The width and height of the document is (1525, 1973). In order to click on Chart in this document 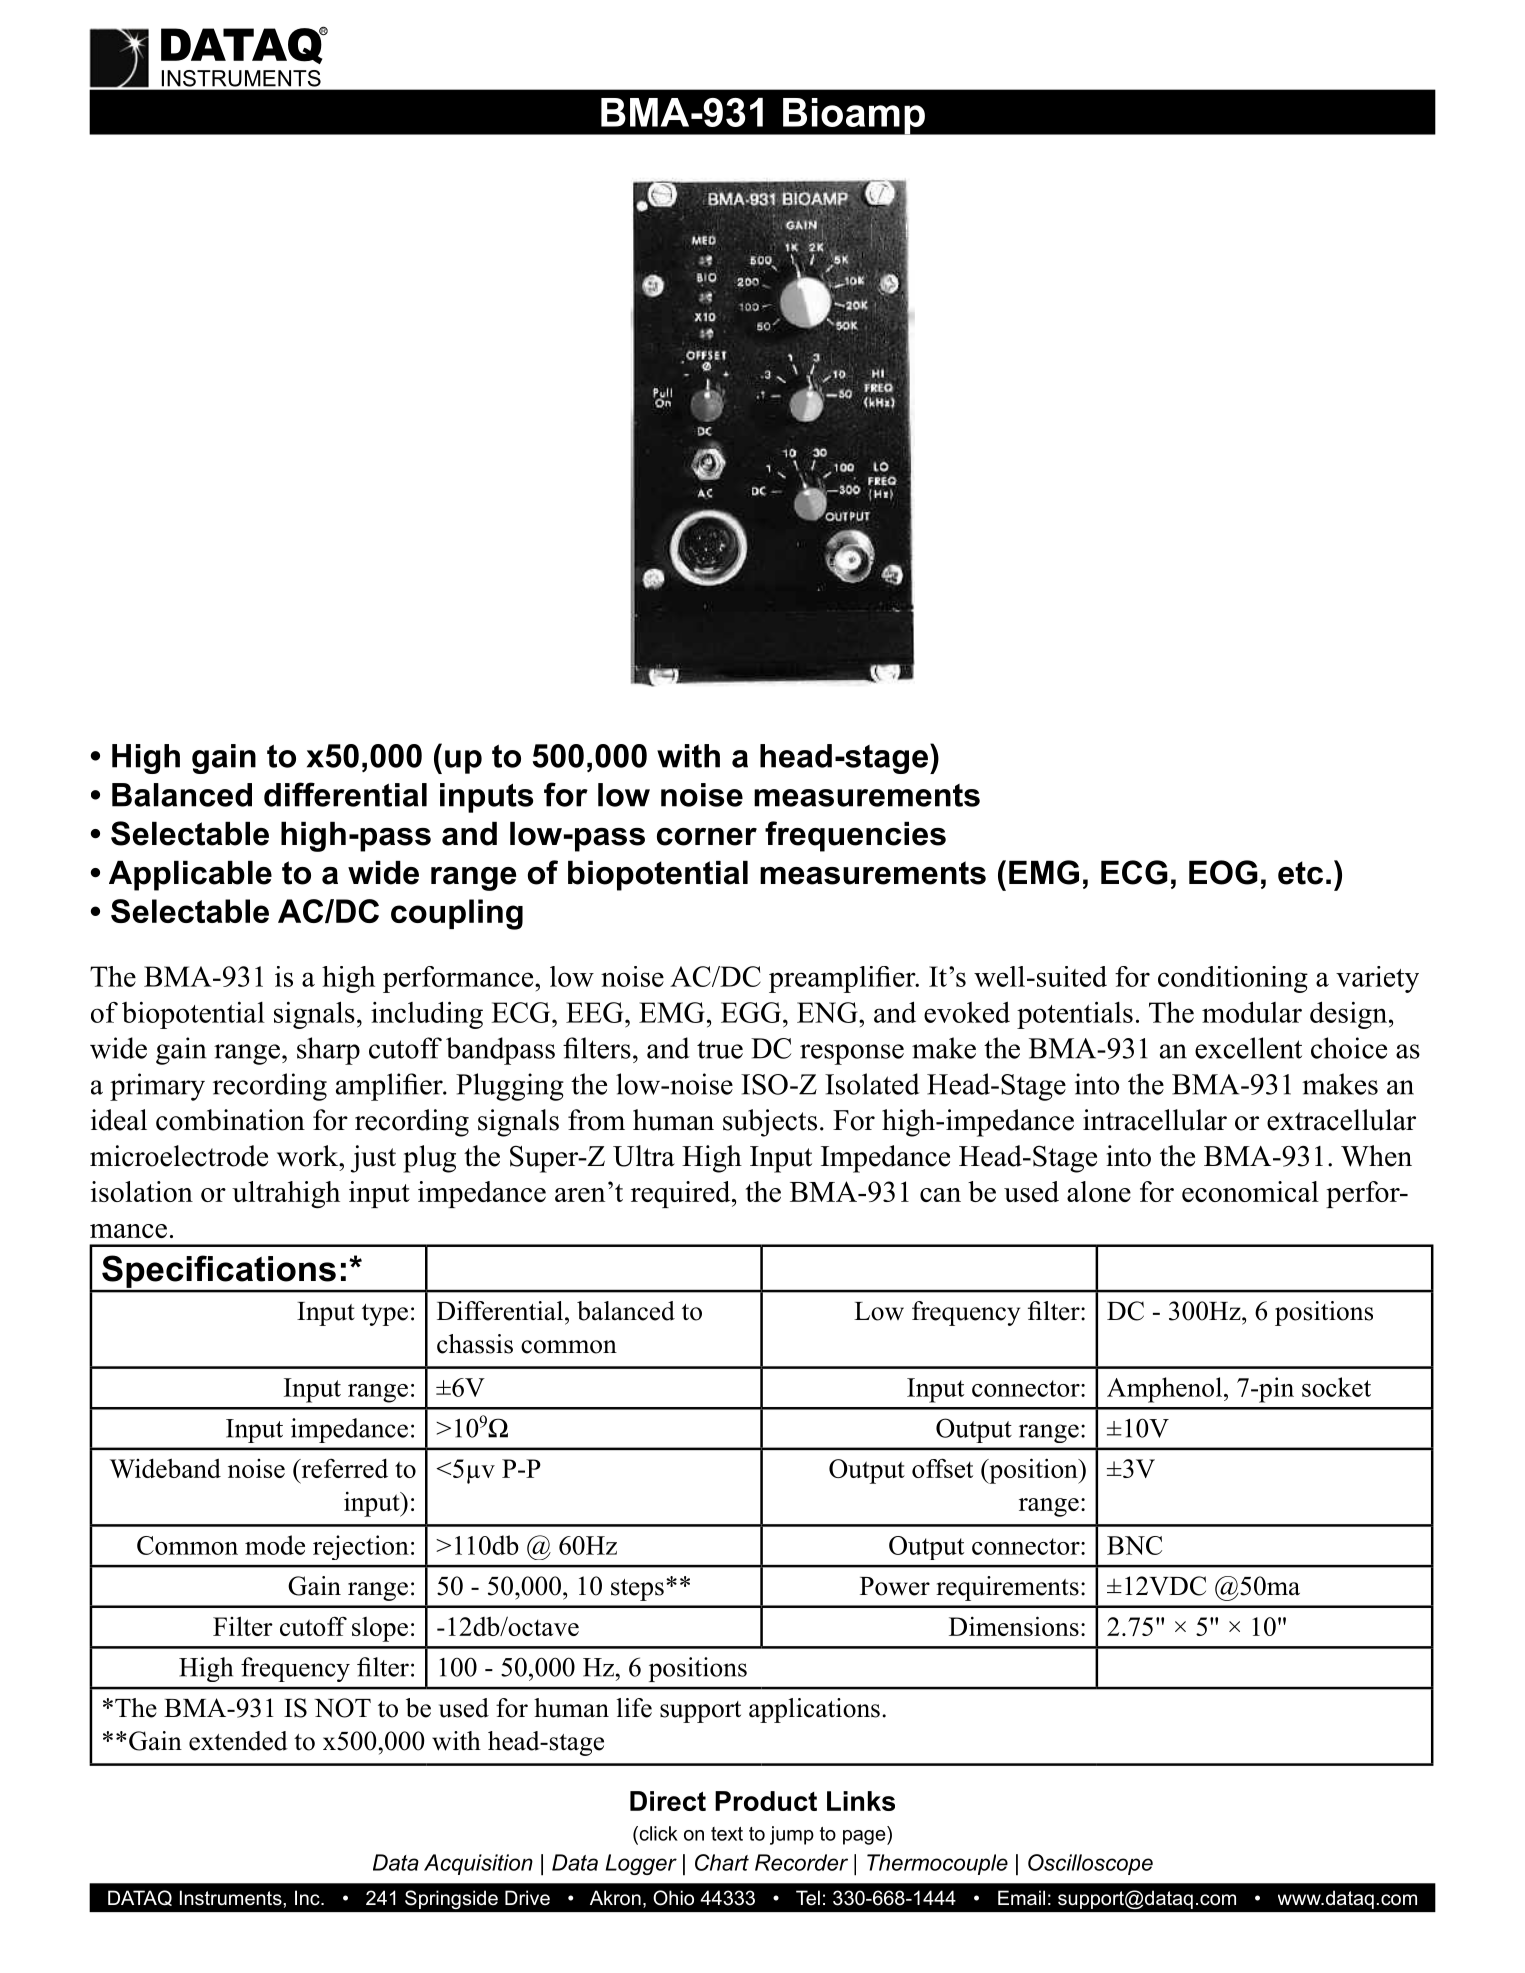, I will do `click(722, 1862)`.
